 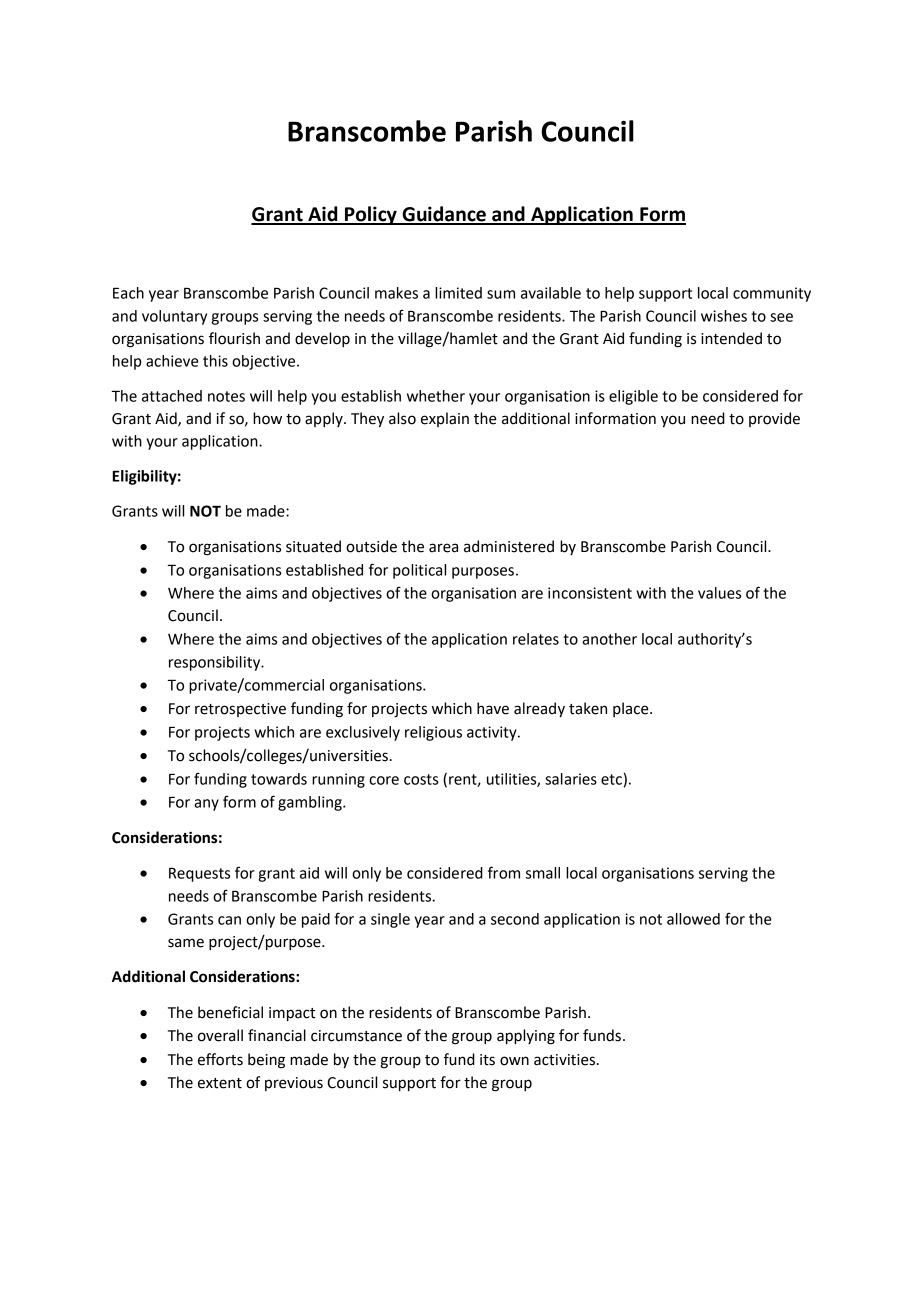 I want to click on Guidance, so click(x=444, y=215).
